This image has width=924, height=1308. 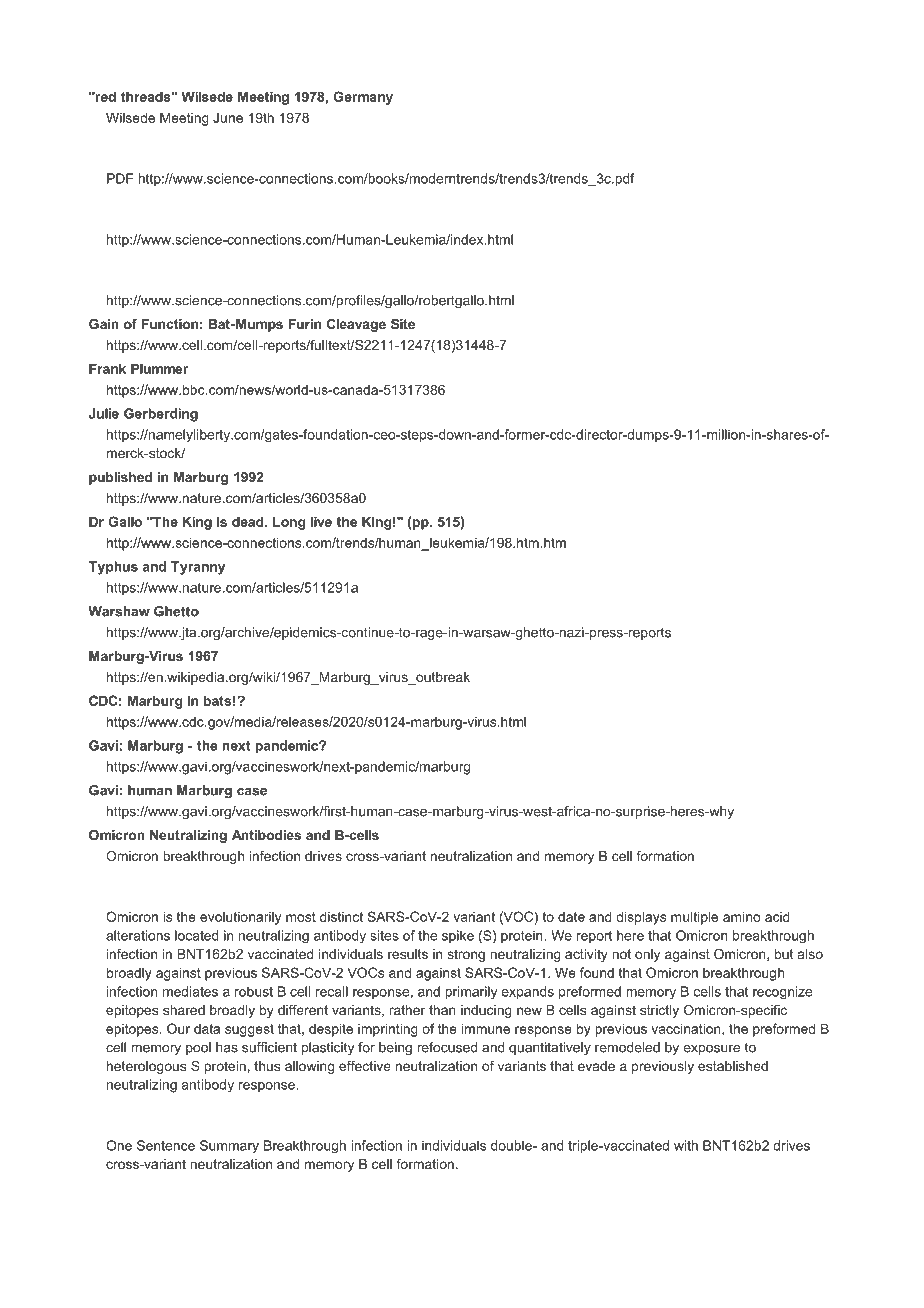 What do you see at coordinates (228, 117) in the image?
I see `June` at bounding box center [228, 117].
